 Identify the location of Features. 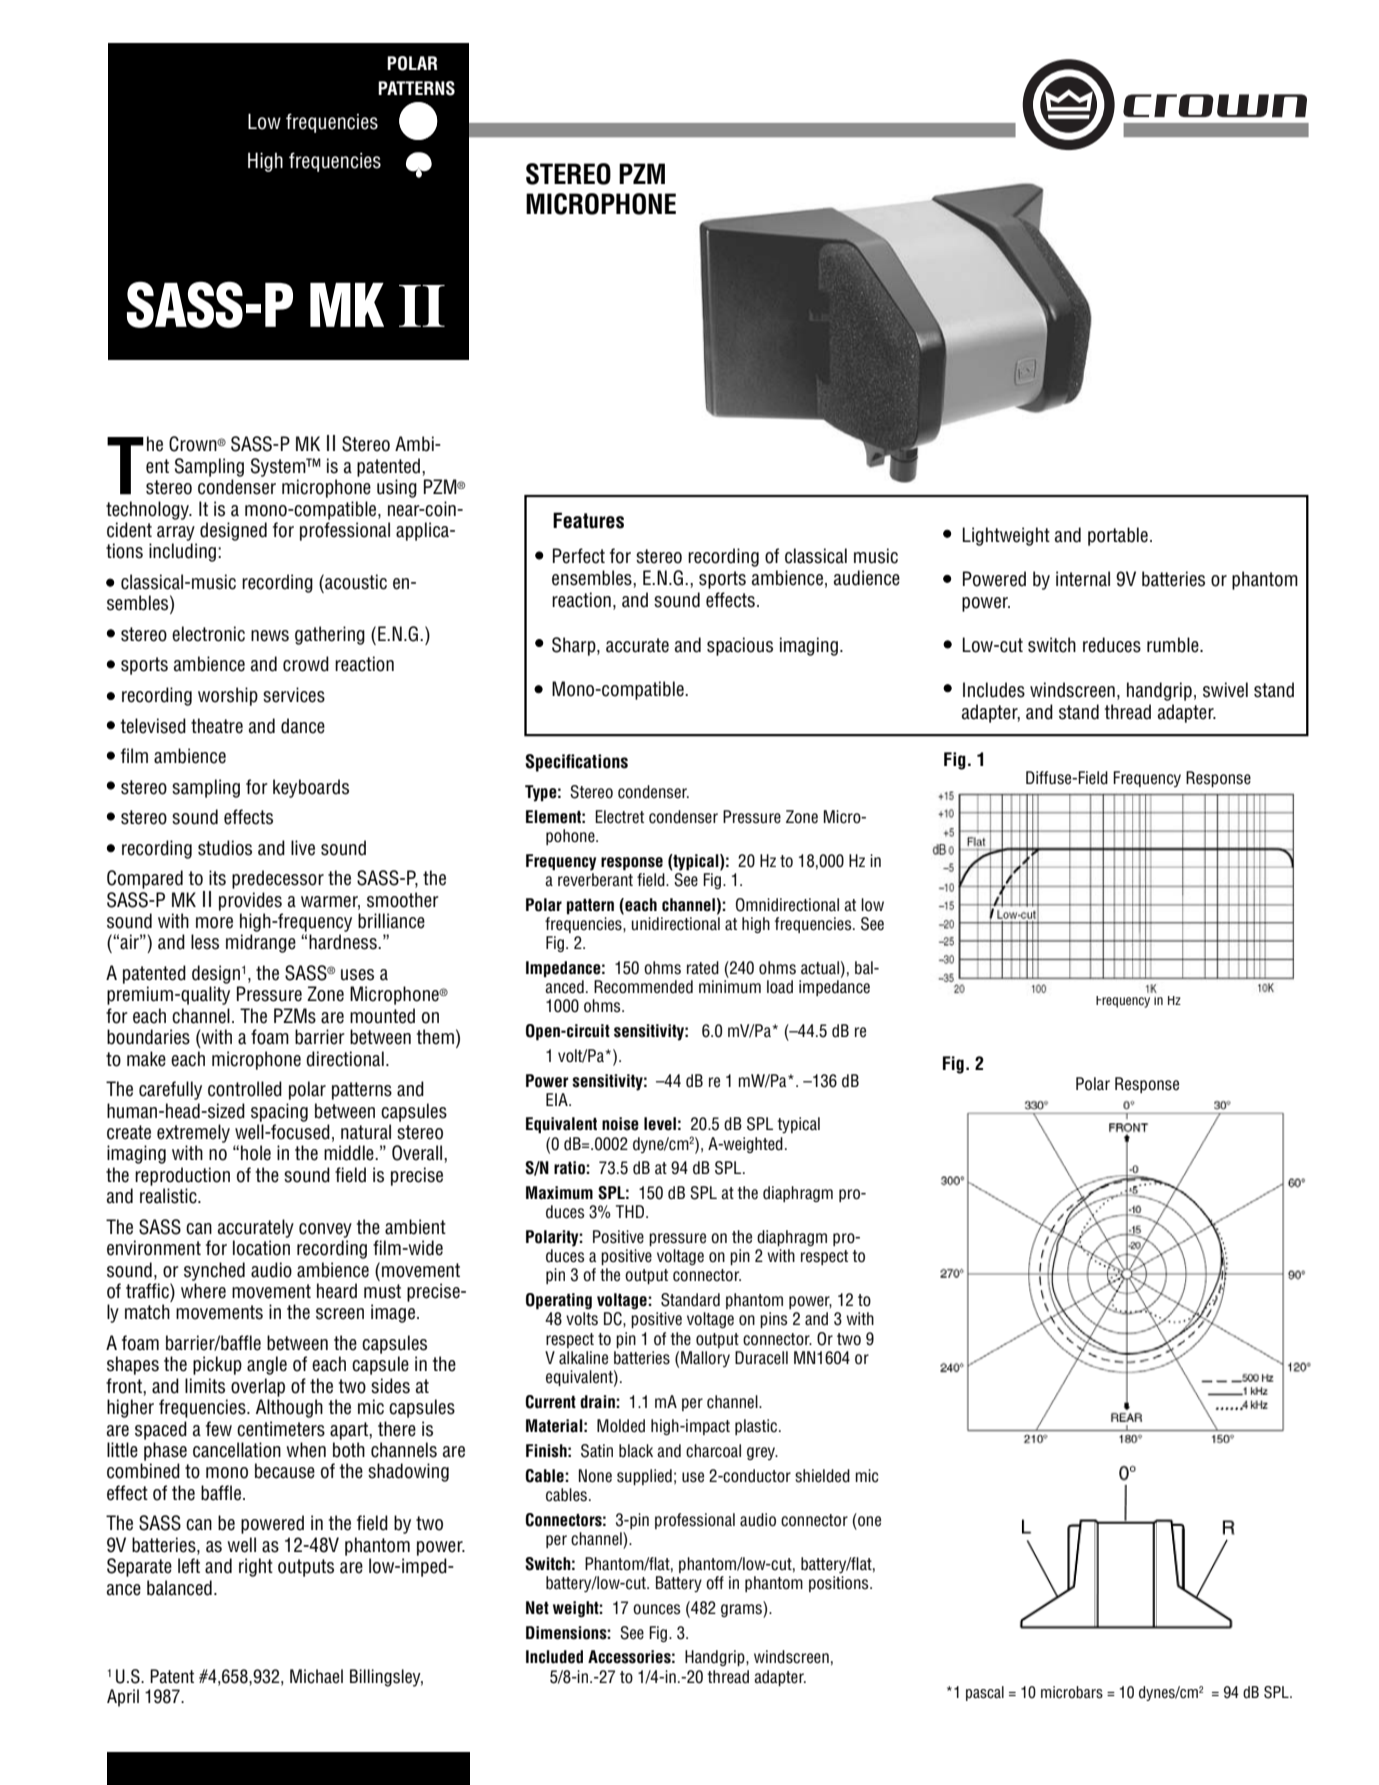
(588, 520).
